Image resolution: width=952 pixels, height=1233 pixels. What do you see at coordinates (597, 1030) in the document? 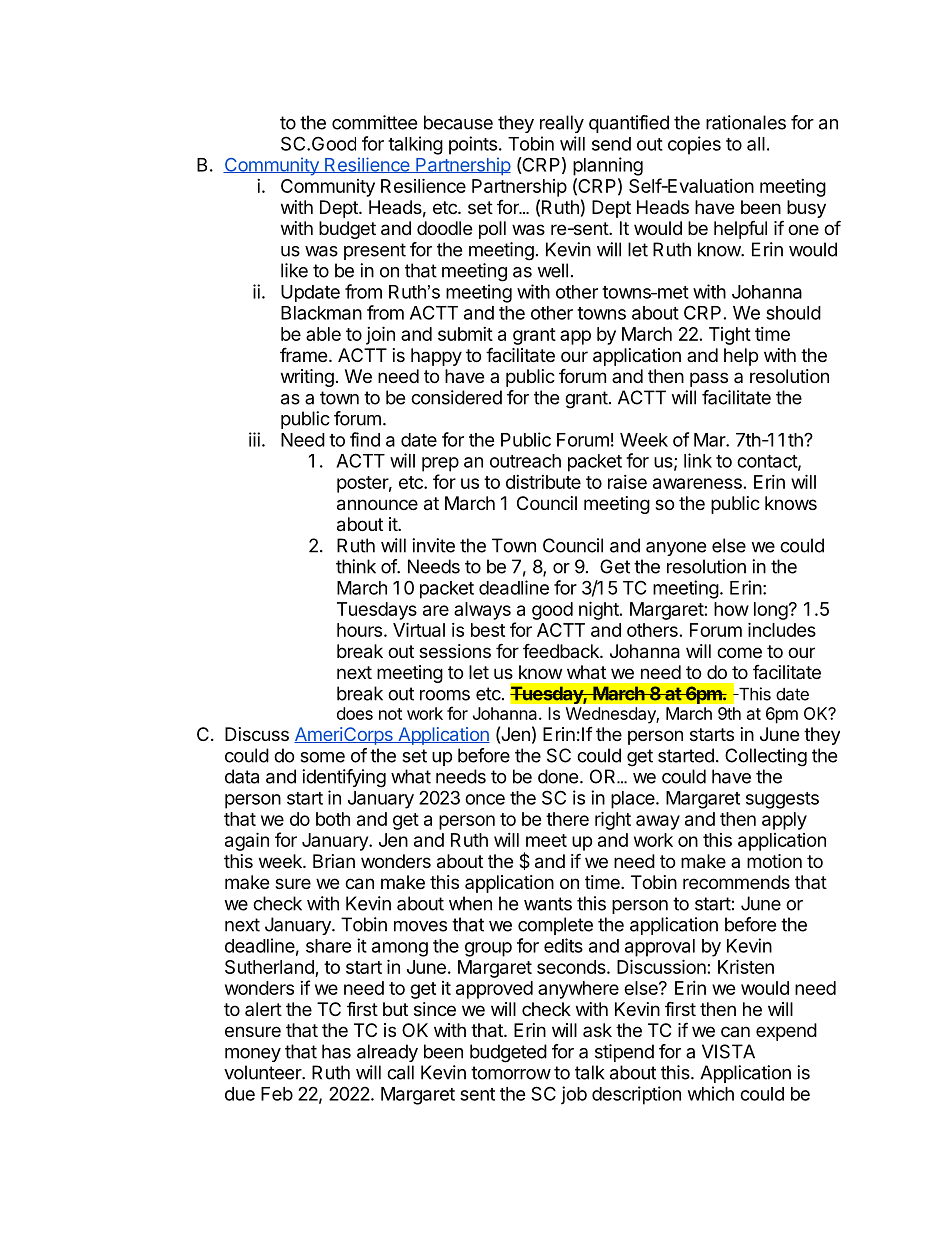
I see `ask` at bounding box center [597, 1030].
